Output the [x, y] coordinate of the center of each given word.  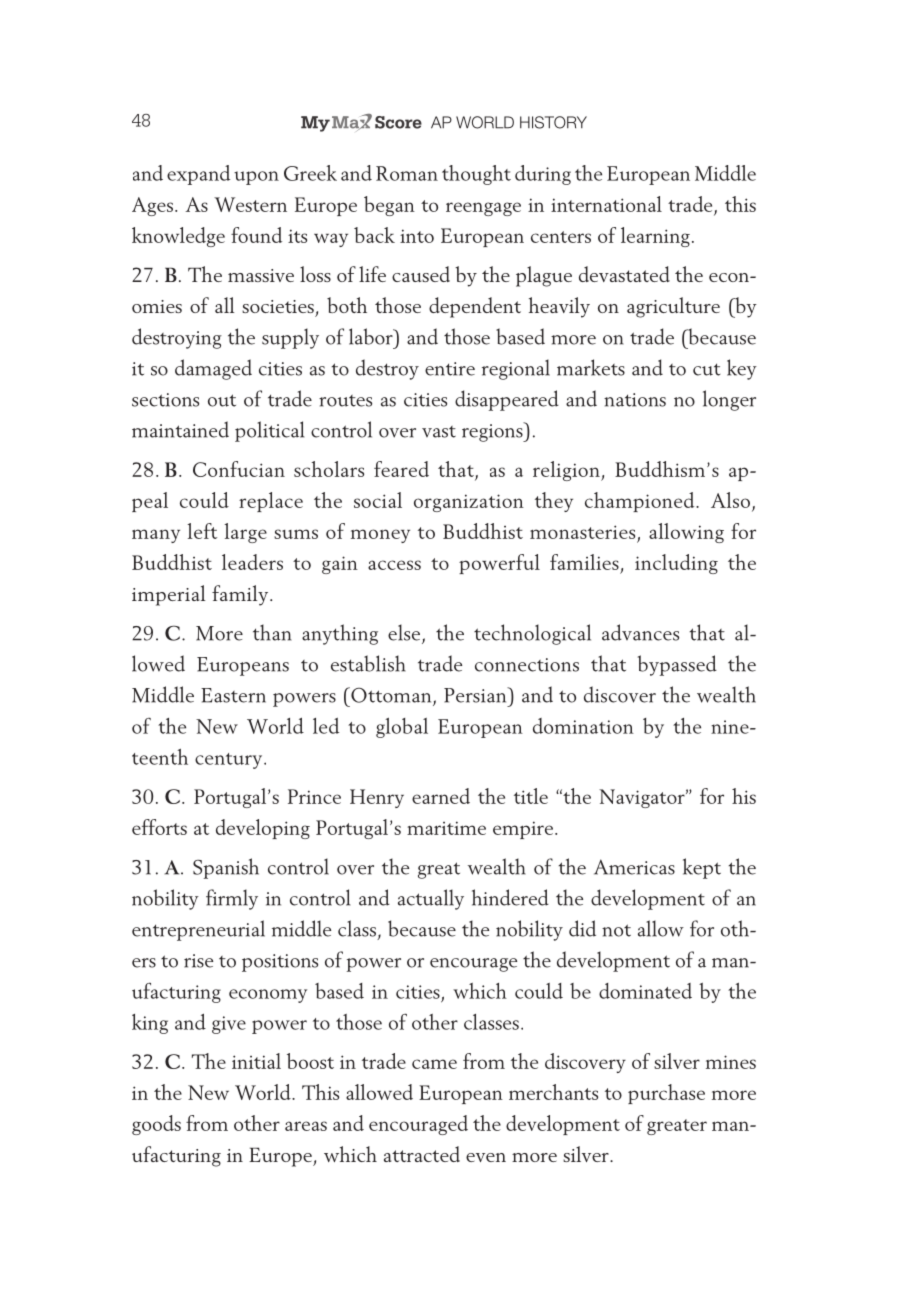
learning [655, 237]
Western [250, 204]
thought [476, 175]
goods [156, 1125]
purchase [666, 1094]
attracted [422, 1154]
